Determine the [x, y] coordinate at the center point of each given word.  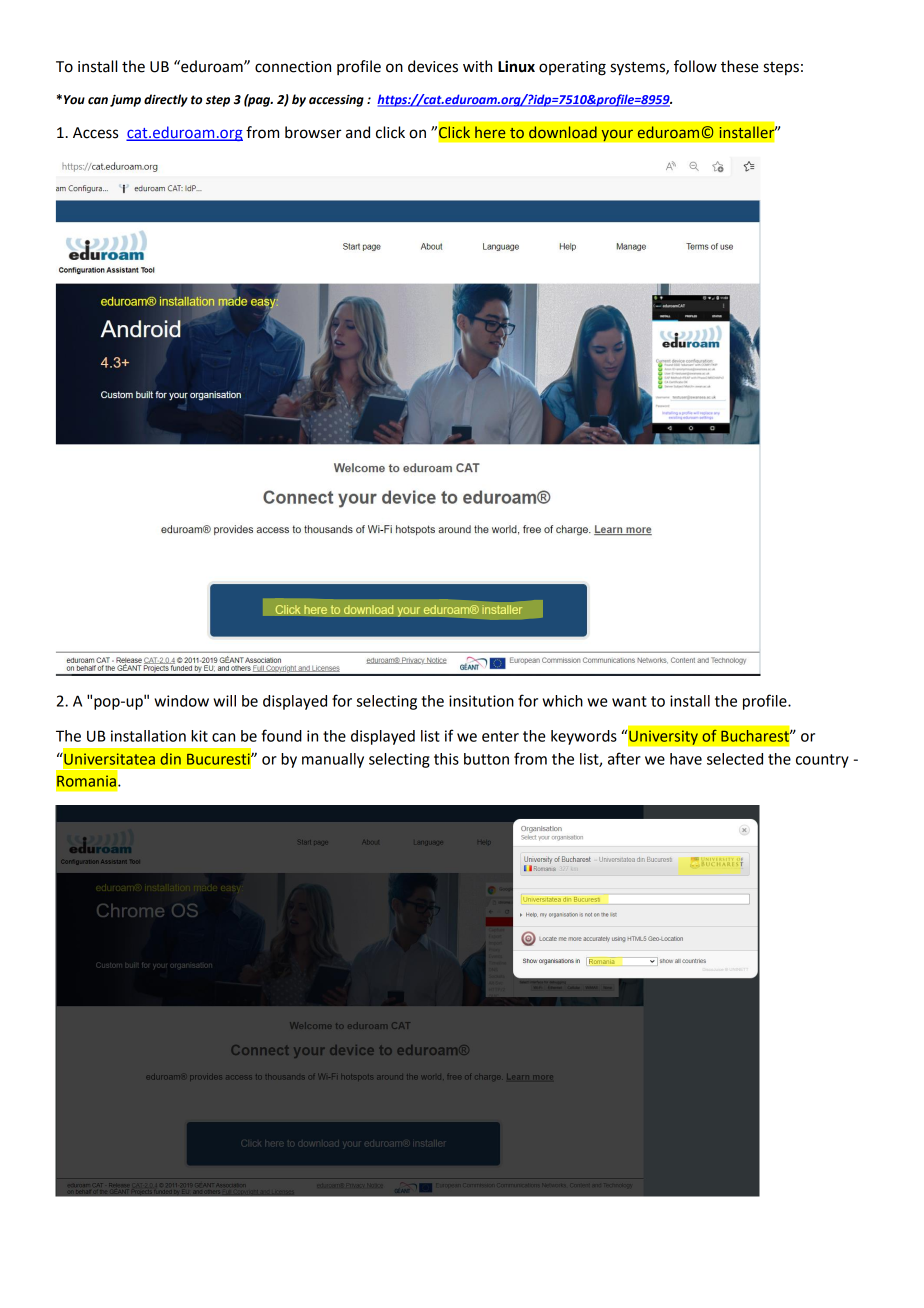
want [629, 701]
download [563, 132]
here [490, 132]
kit [199, 736]
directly [166, 100]
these [740, 66]
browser [313, 132]
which [562, 701]
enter [500, 736]
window [181, 701]
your [617, 135]
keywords [584, 737]
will [224, 701]
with [477, 66]
